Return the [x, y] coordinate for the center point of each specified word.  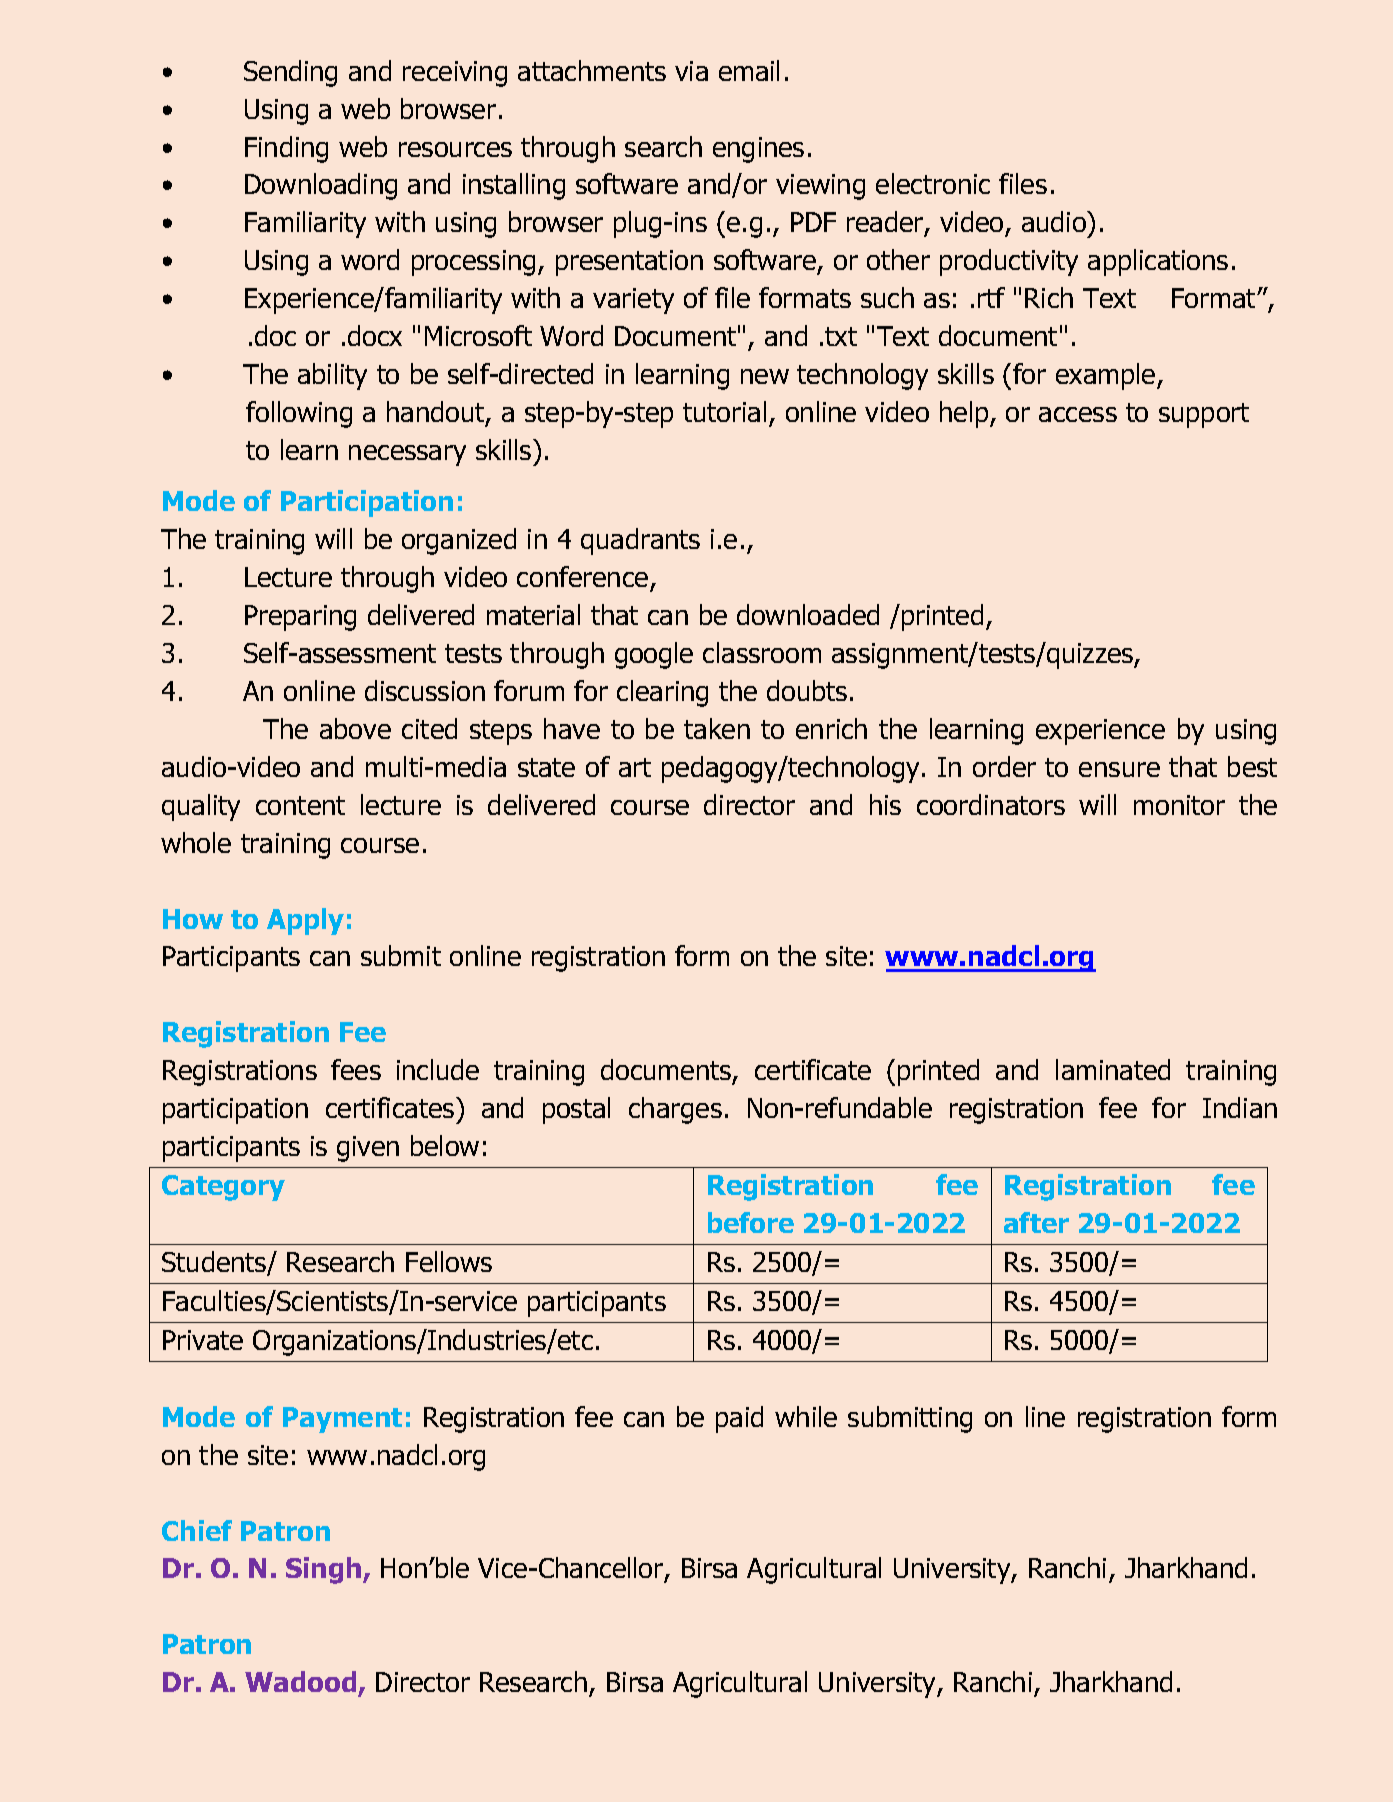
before [751, 1222]
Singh [325, 1570]
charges [675, 1110]
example [1107, 376]
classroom [762, 652]
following [299, 414]
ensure [1119, 769]
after [1036, 1222]
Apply [305, 921]
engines [758, 150]
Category [223, 1188]
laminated [1113, 1069]
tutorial [724, 411]
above [355, 728]
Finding [286, 149]
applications [1158, 262]
